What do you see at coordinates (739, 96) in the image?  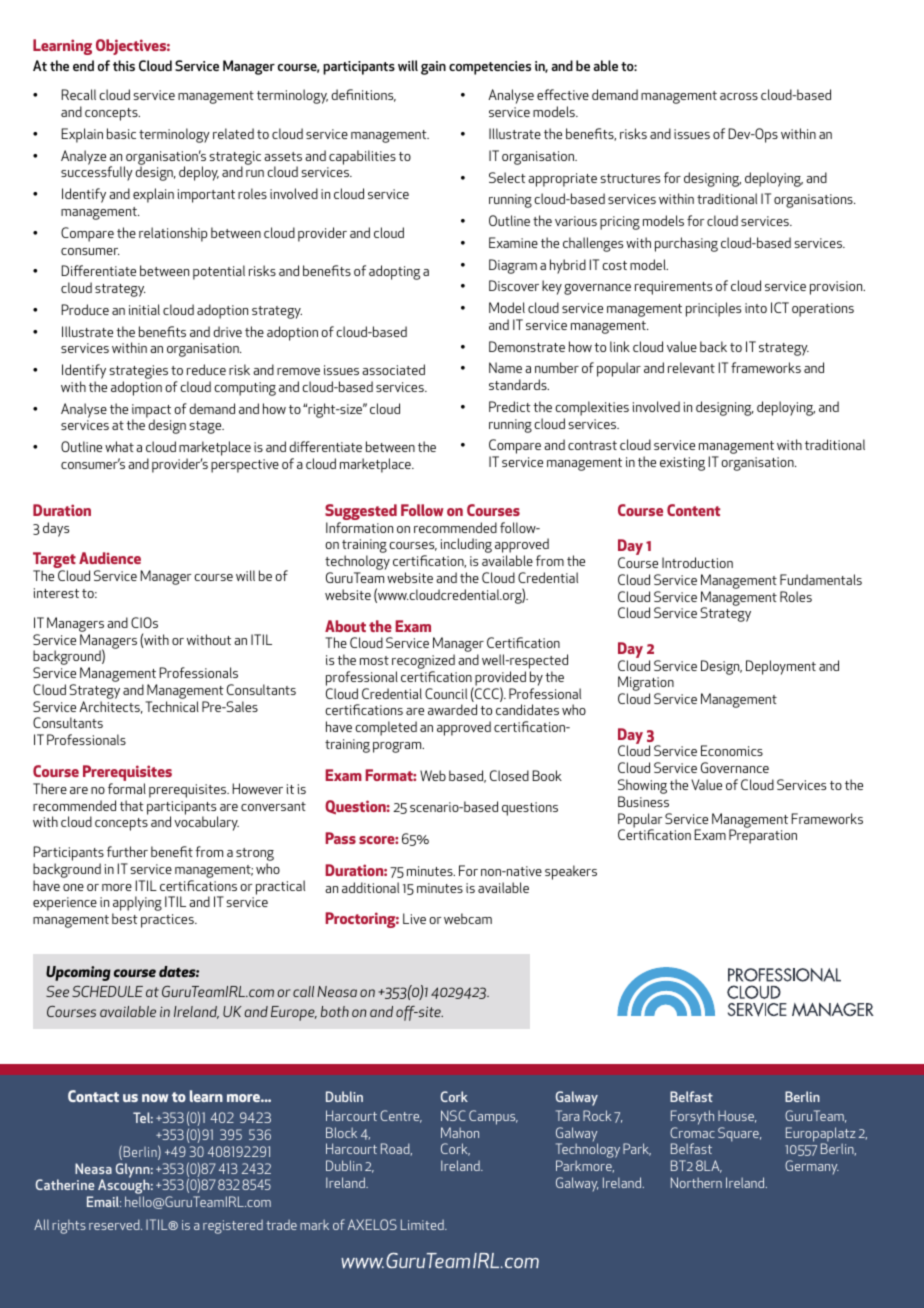 I see `across` at bounding box center [739, 96].
